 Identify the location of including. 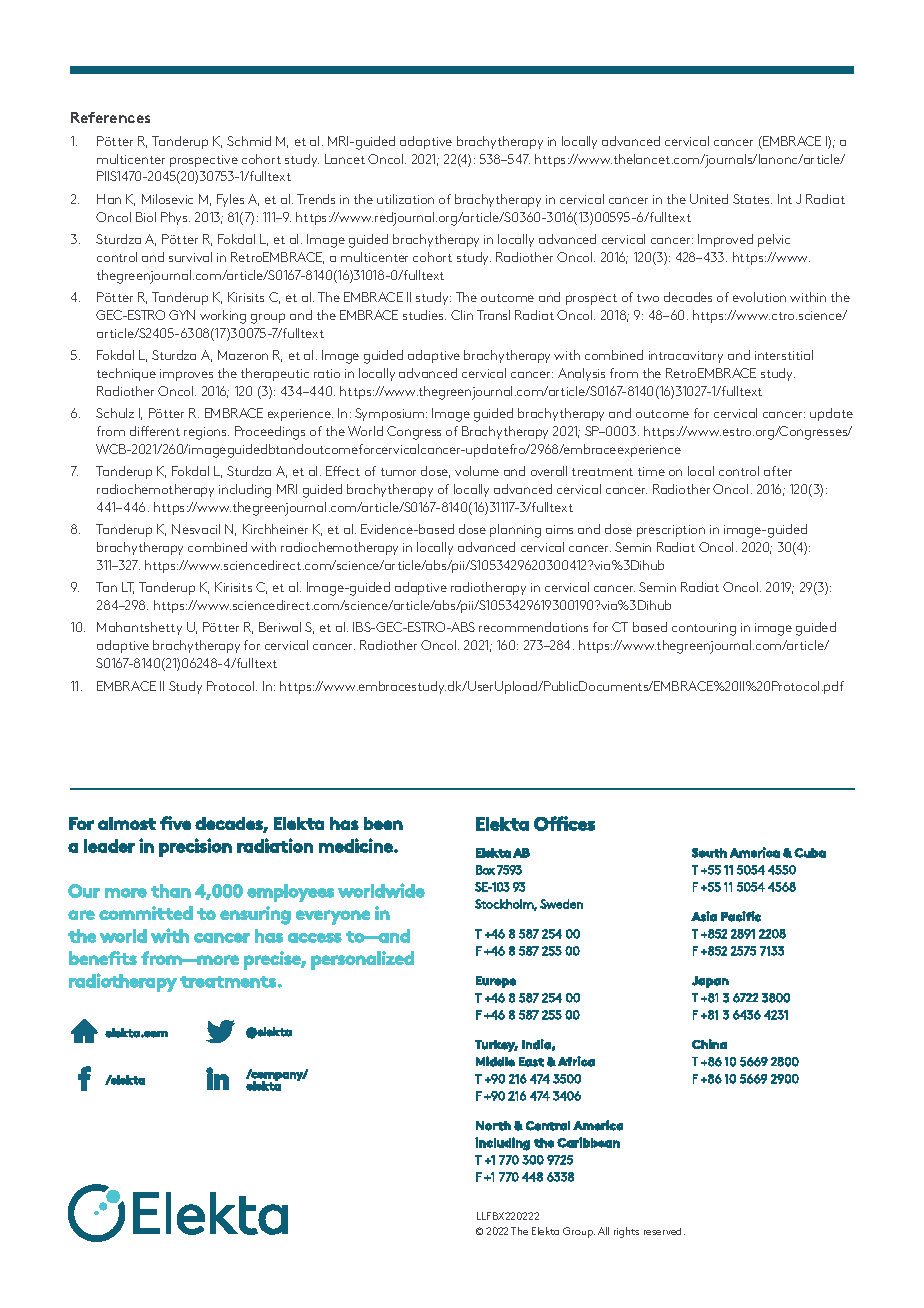
(245, 491).
